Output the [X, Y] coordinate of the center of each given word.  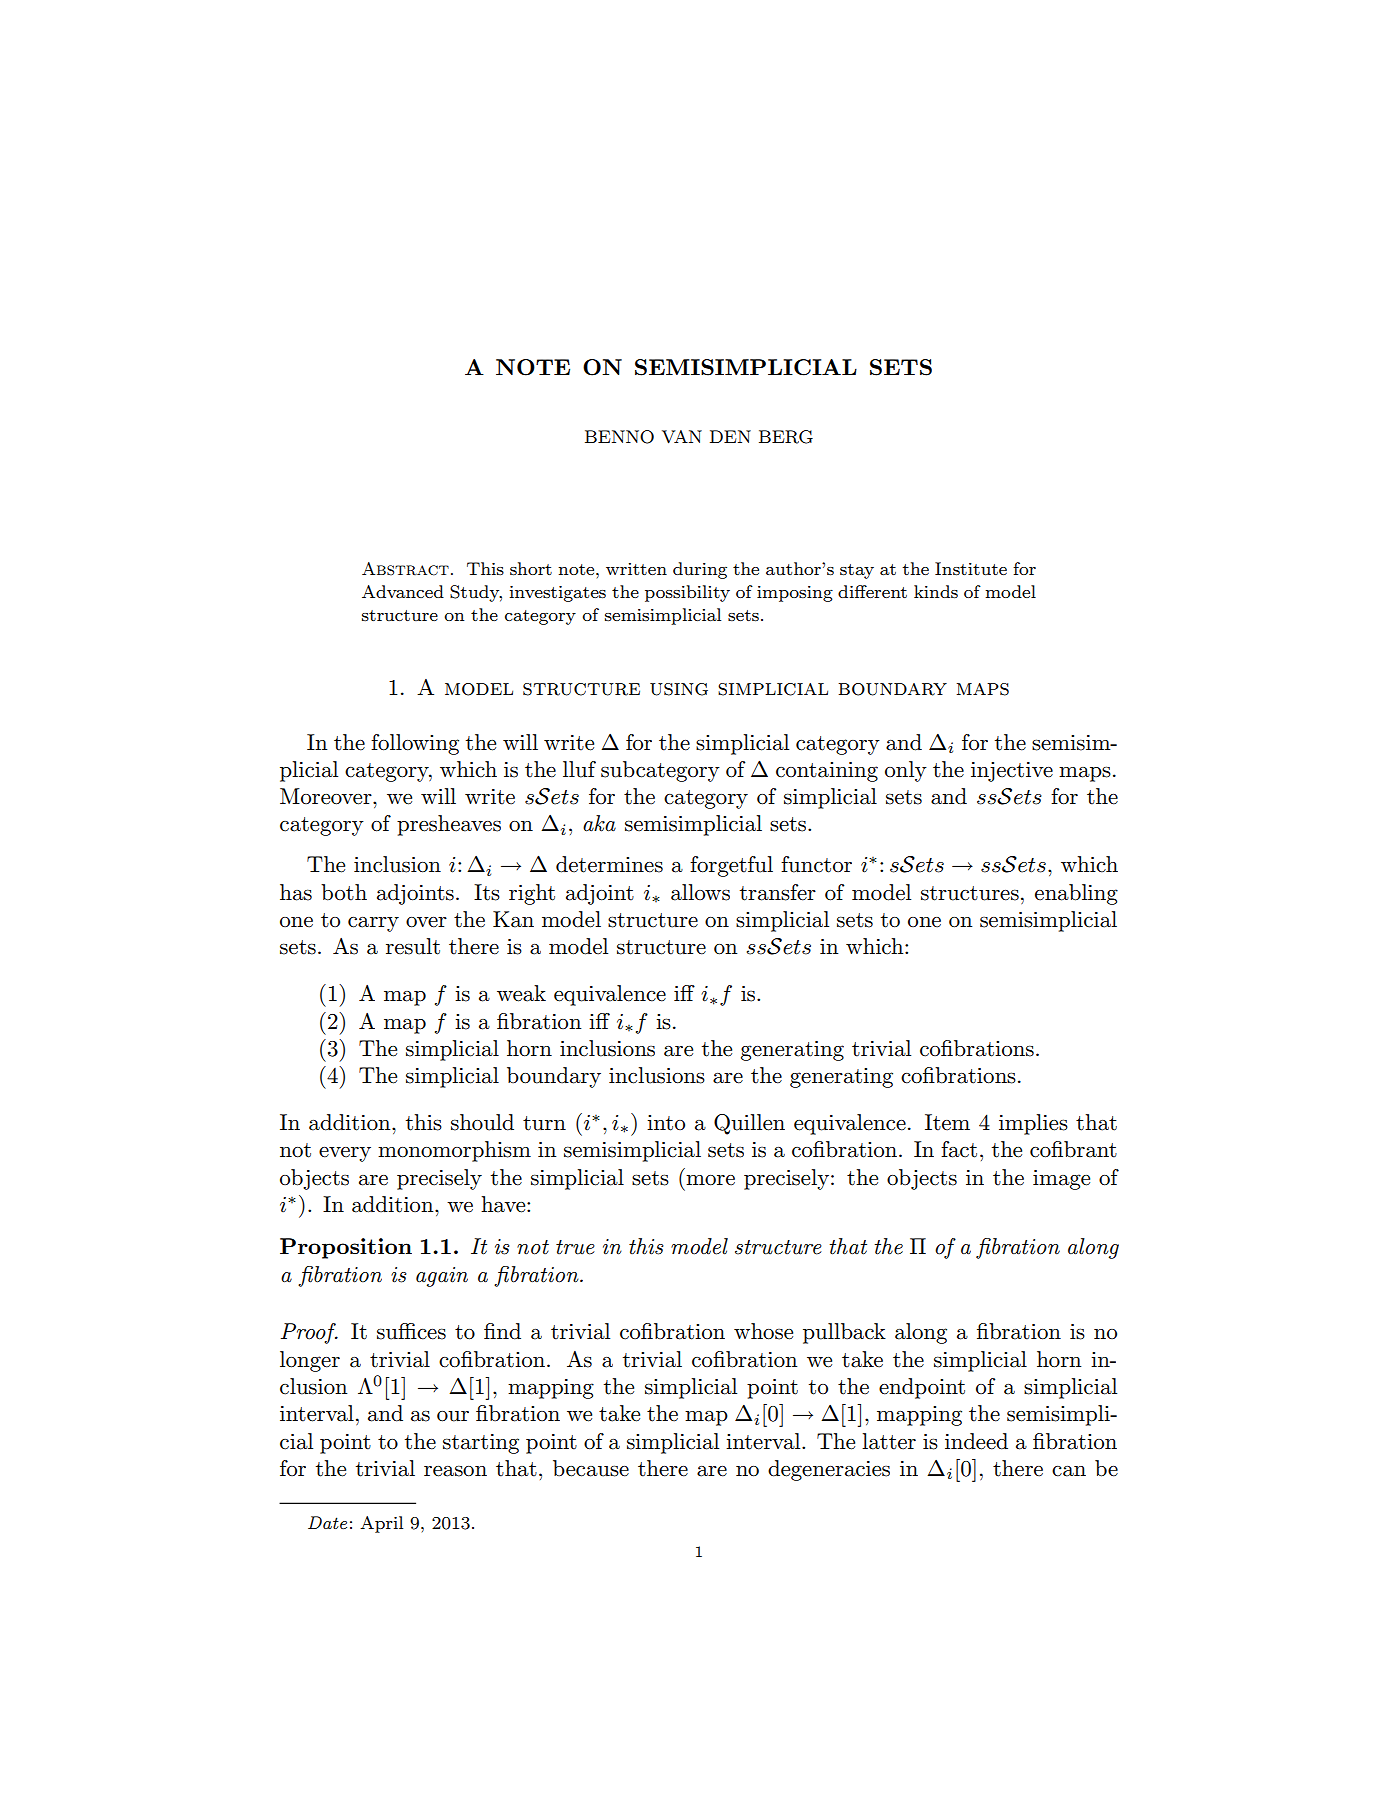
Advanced [403, 591]
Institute [971, 569]
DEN [730, 436]
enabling [1076, 894]
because [591, 1468]
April [381, 1524]
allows [700, 892]
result [413, 946]
